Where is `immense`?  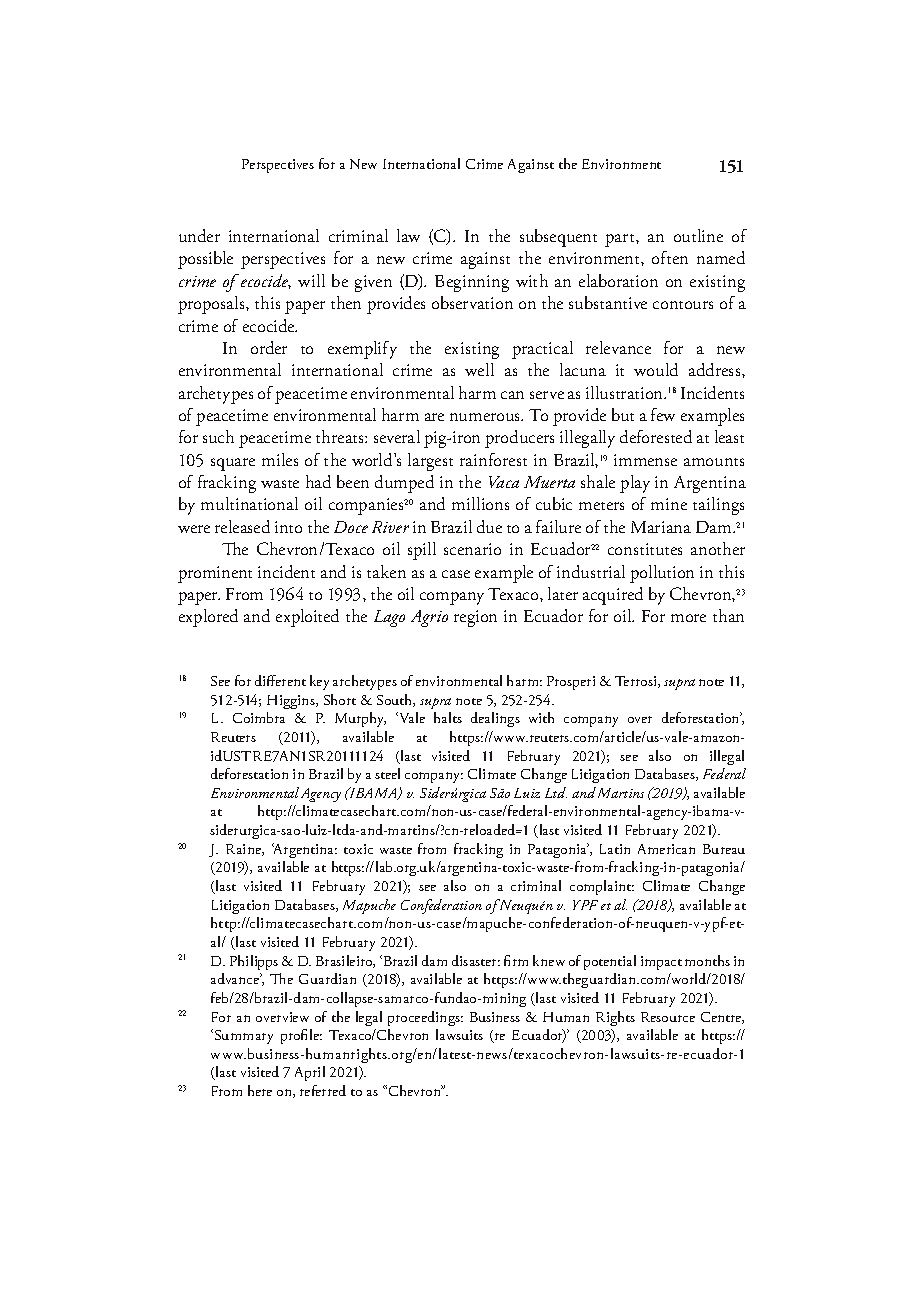 immense is located at coordinates (645, 460).
